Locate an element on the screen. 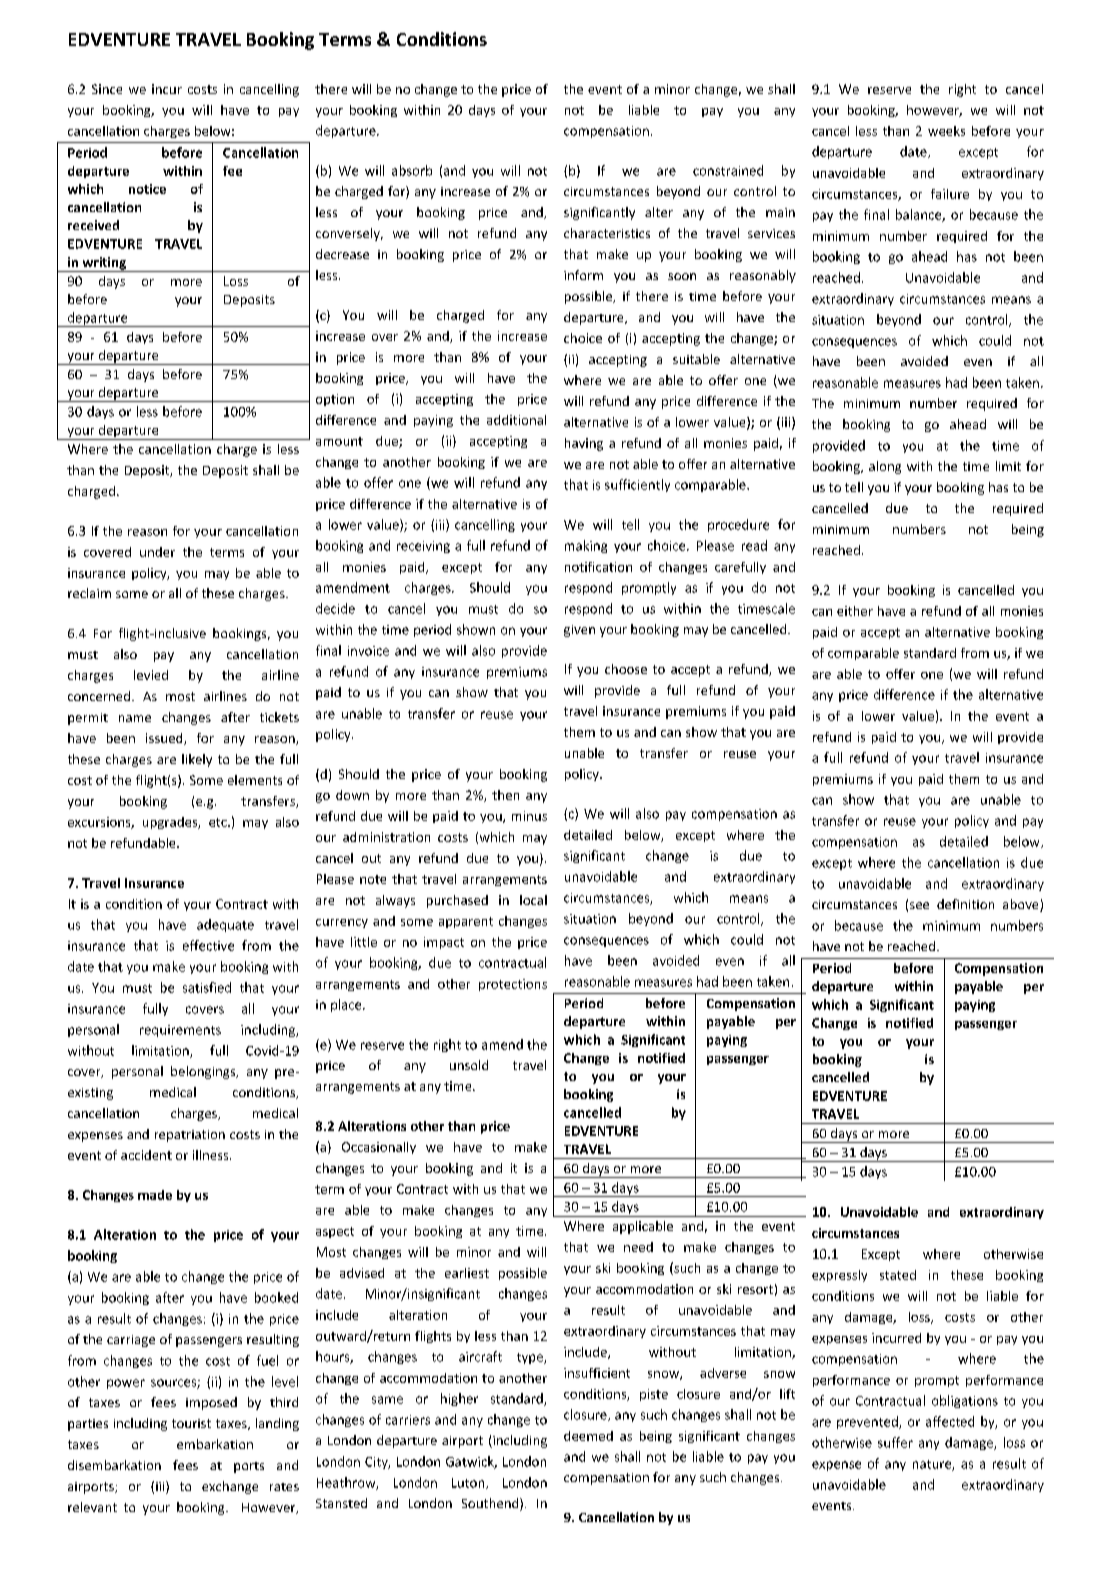  unsold is located at coordinates (469, 1065).
